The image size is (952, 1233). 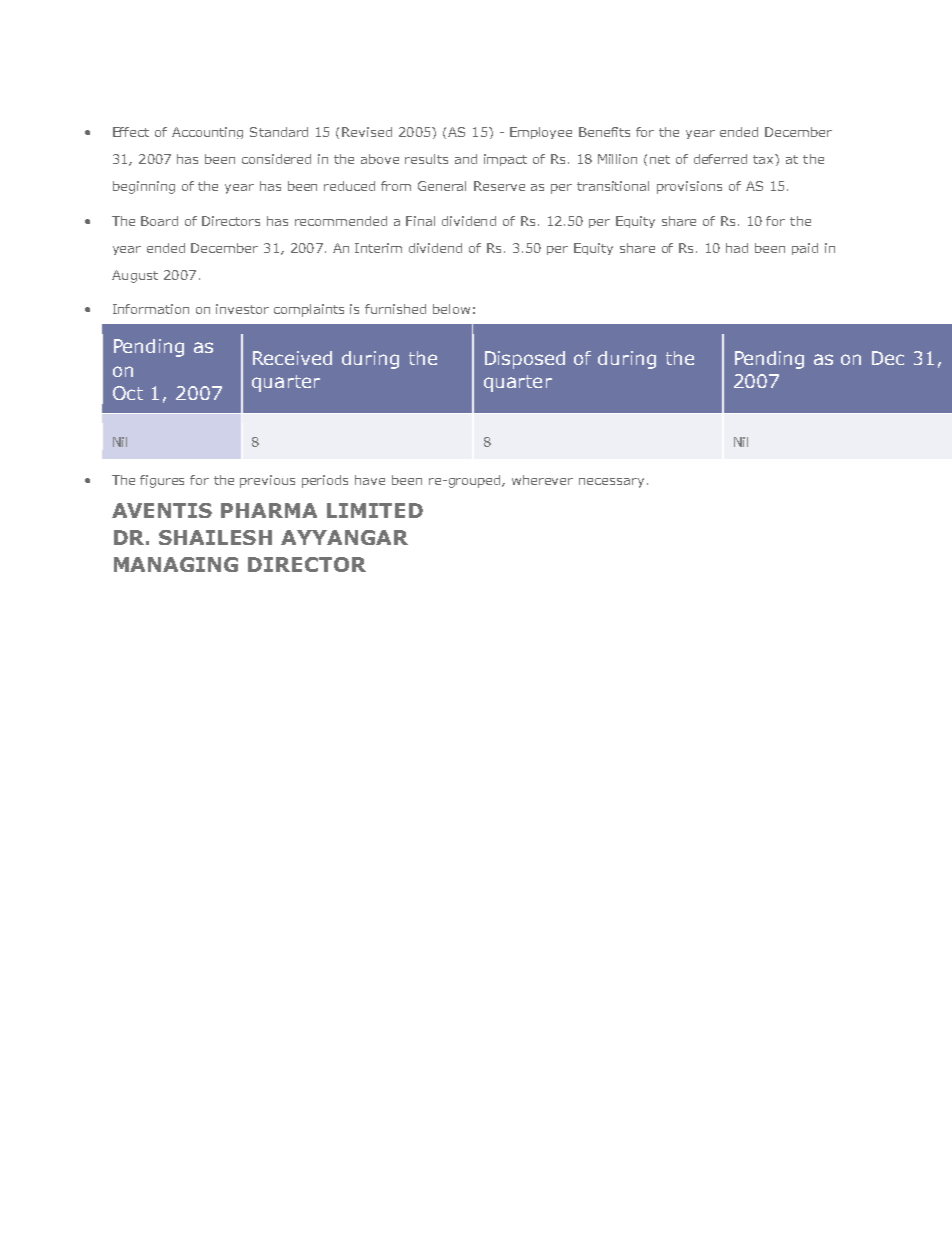 I want to click on wherever, so click(x=542, y=480).
